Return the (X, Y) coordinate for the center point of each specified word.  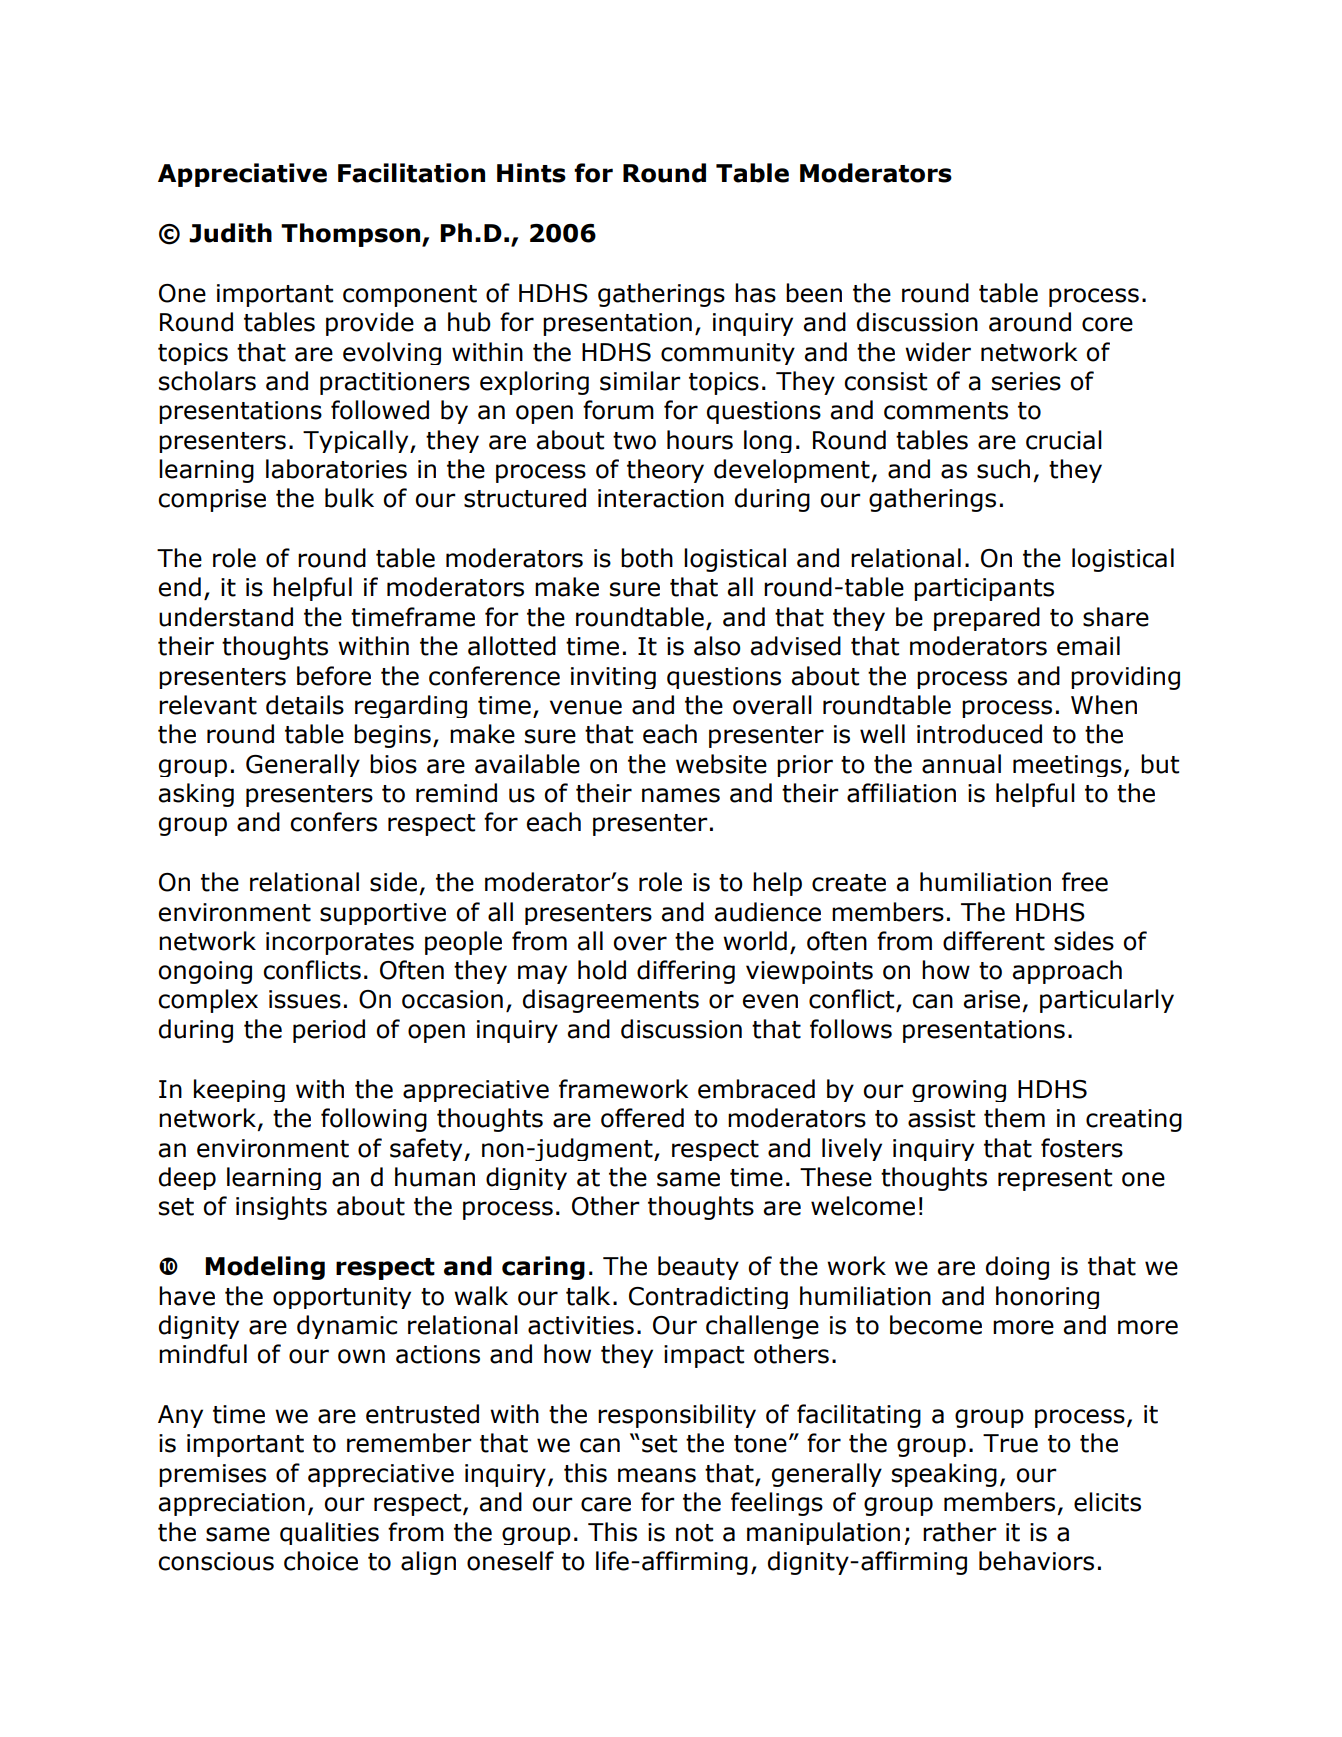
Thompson (352, 235)
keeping (239, 1090)
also (717, 646)
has (755, 293)
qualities (329, 1533)
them (1014, 1118)
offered (642, 1118)
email (1088, 646)
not (694, 1533)
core (1107, 324)
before (334, 676)
